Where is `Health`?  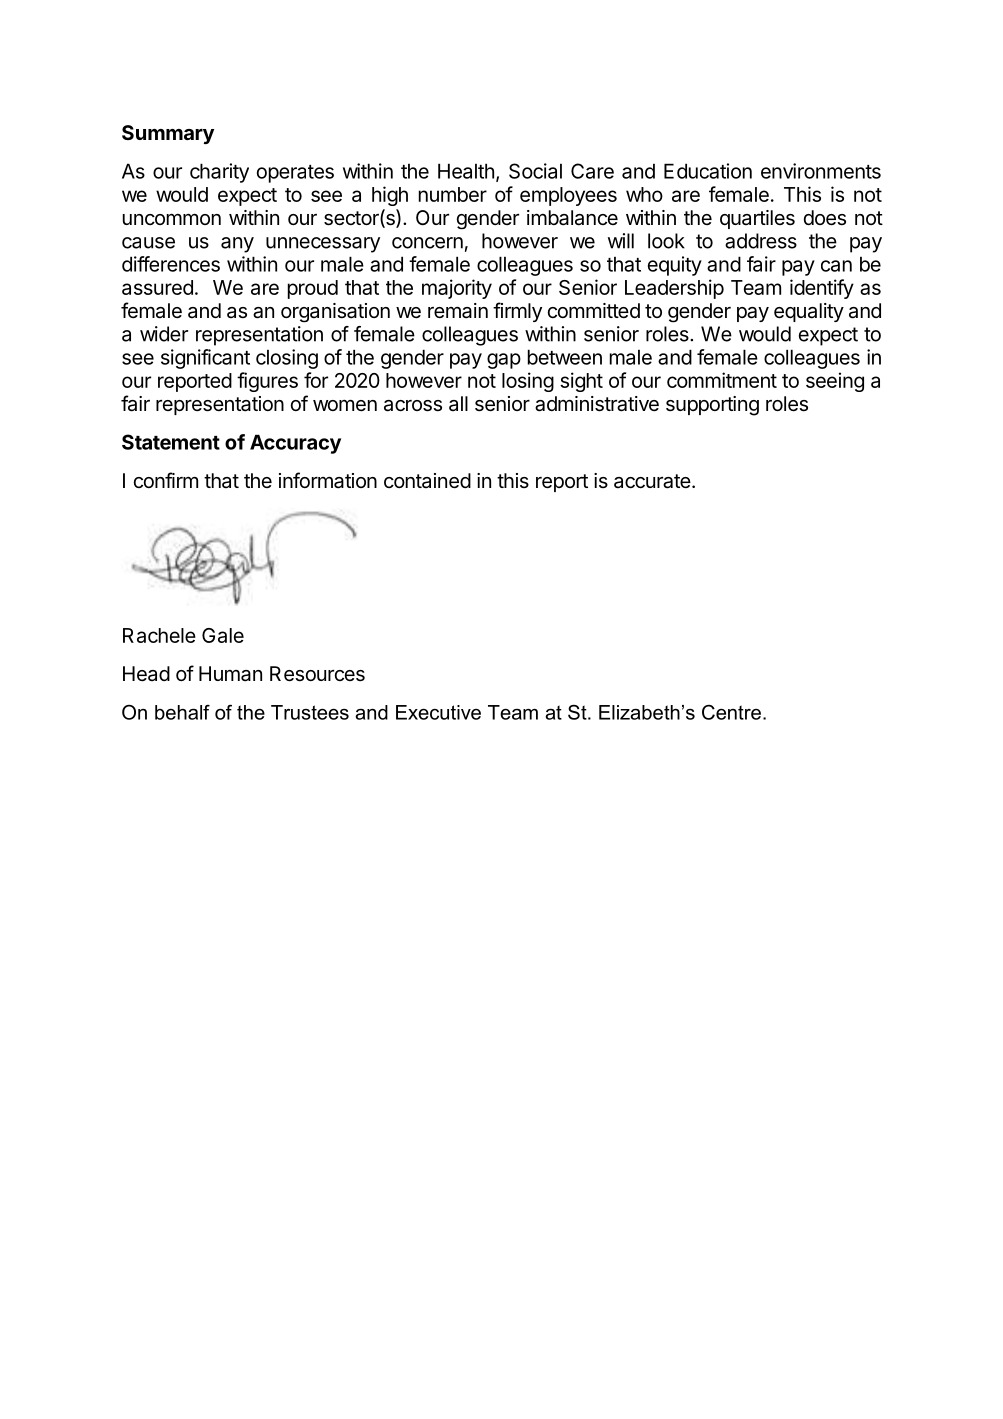
Health is located at coordinates (466, 171).
